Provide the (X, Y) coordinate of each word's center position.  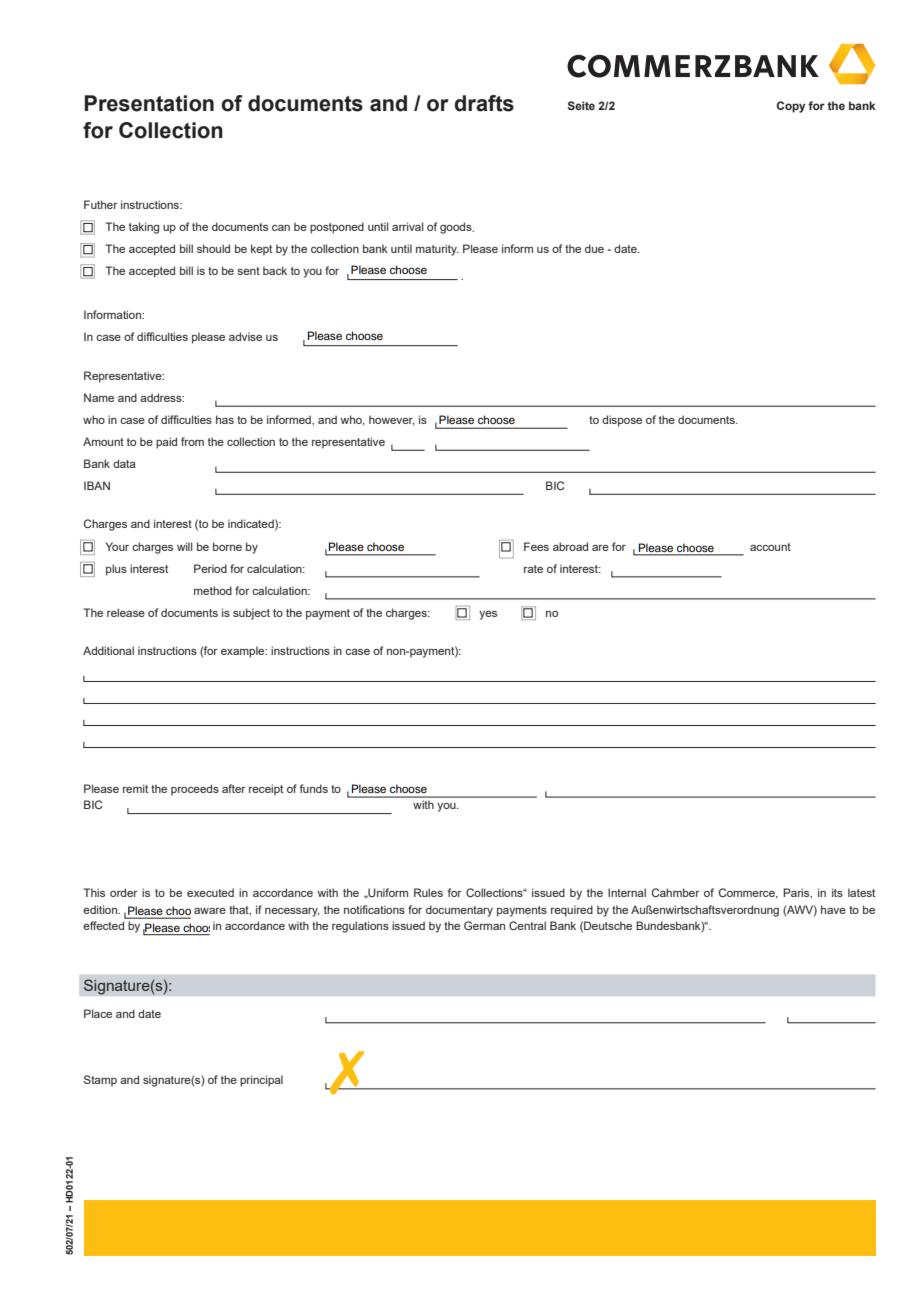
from (192, 441)
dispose (622, 421)
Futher (101, 204)
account (770, 547)
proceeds (195, 790)
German (484, 925)
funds (314, 788)
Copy (790, 107)
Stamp (100, 1081)
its (837, 892)
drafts (484, 103)
